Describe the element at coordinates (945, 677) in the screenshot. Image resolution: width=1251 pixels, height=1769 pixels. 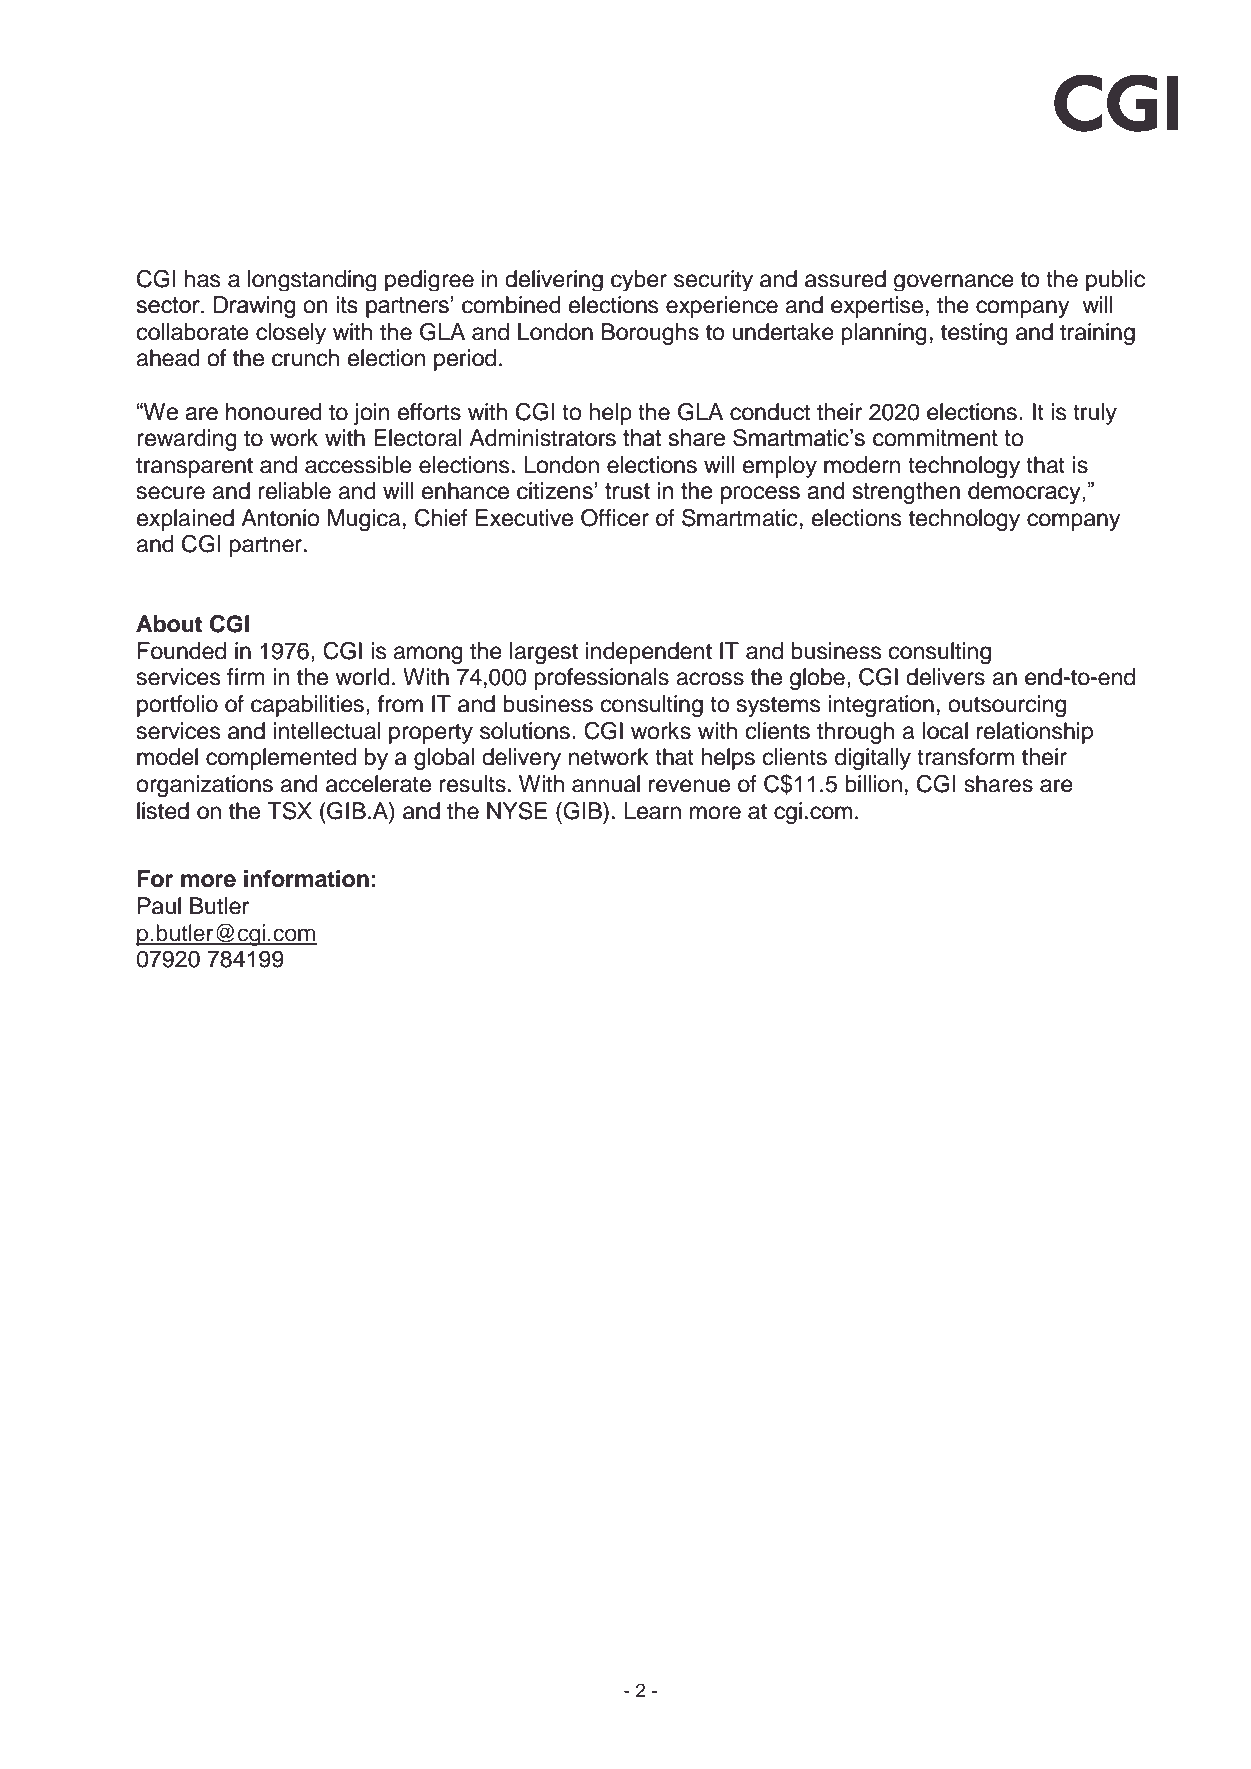
I see `delivers` at that location.
